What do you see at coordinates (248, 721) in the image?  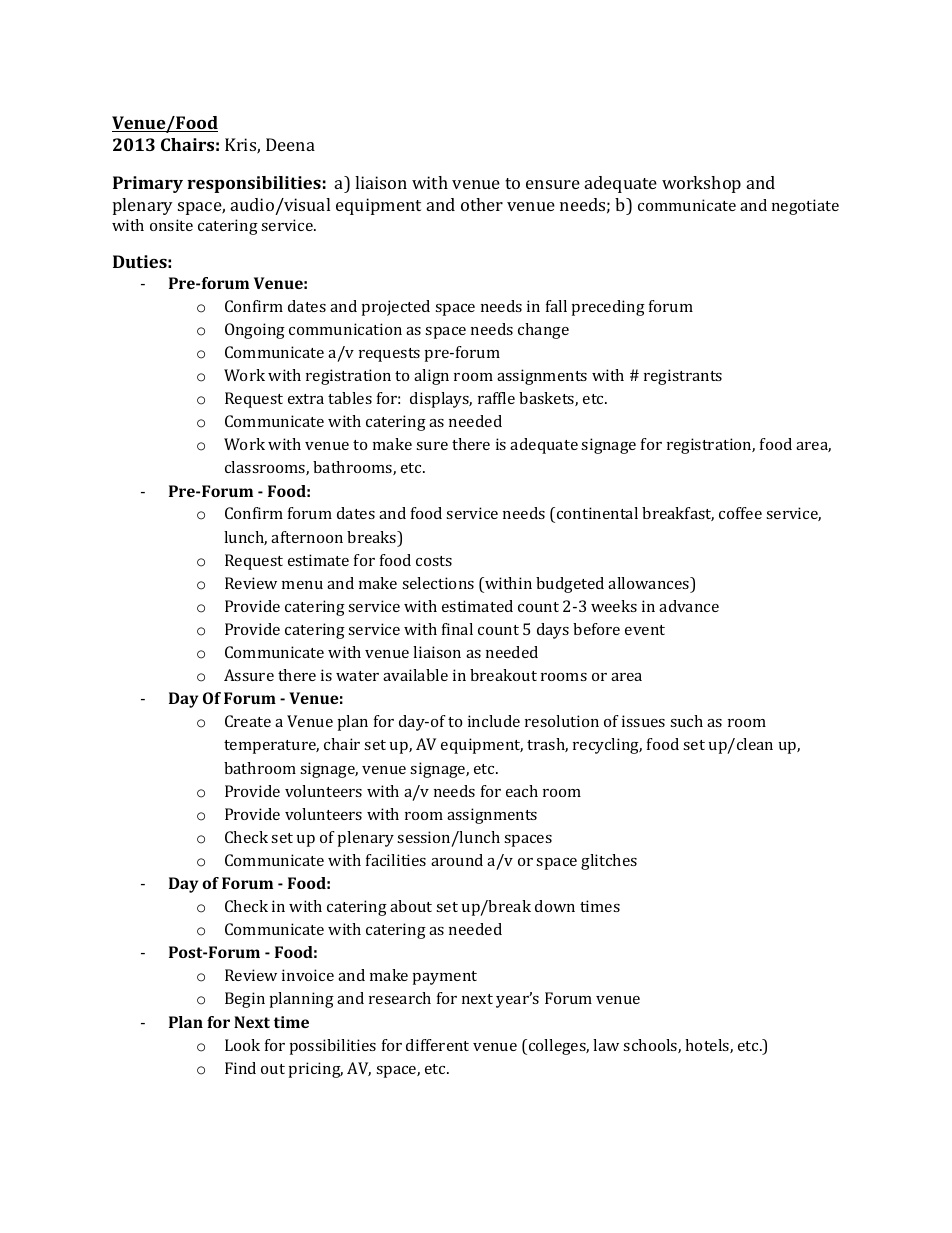 I see `Create` at bounding box center [248, 721].
